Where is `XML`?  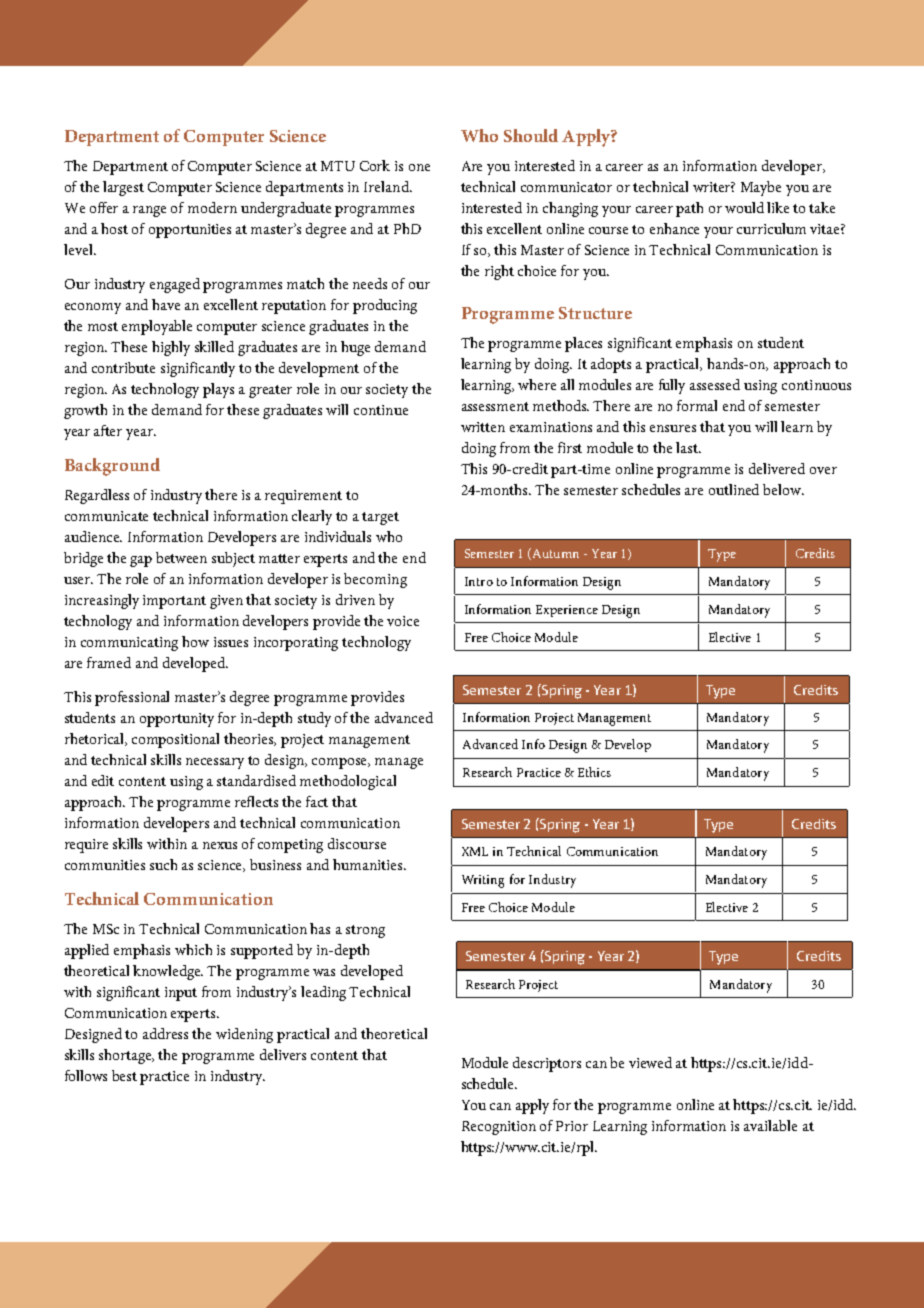 XML is located at coordinates (475, 851).
